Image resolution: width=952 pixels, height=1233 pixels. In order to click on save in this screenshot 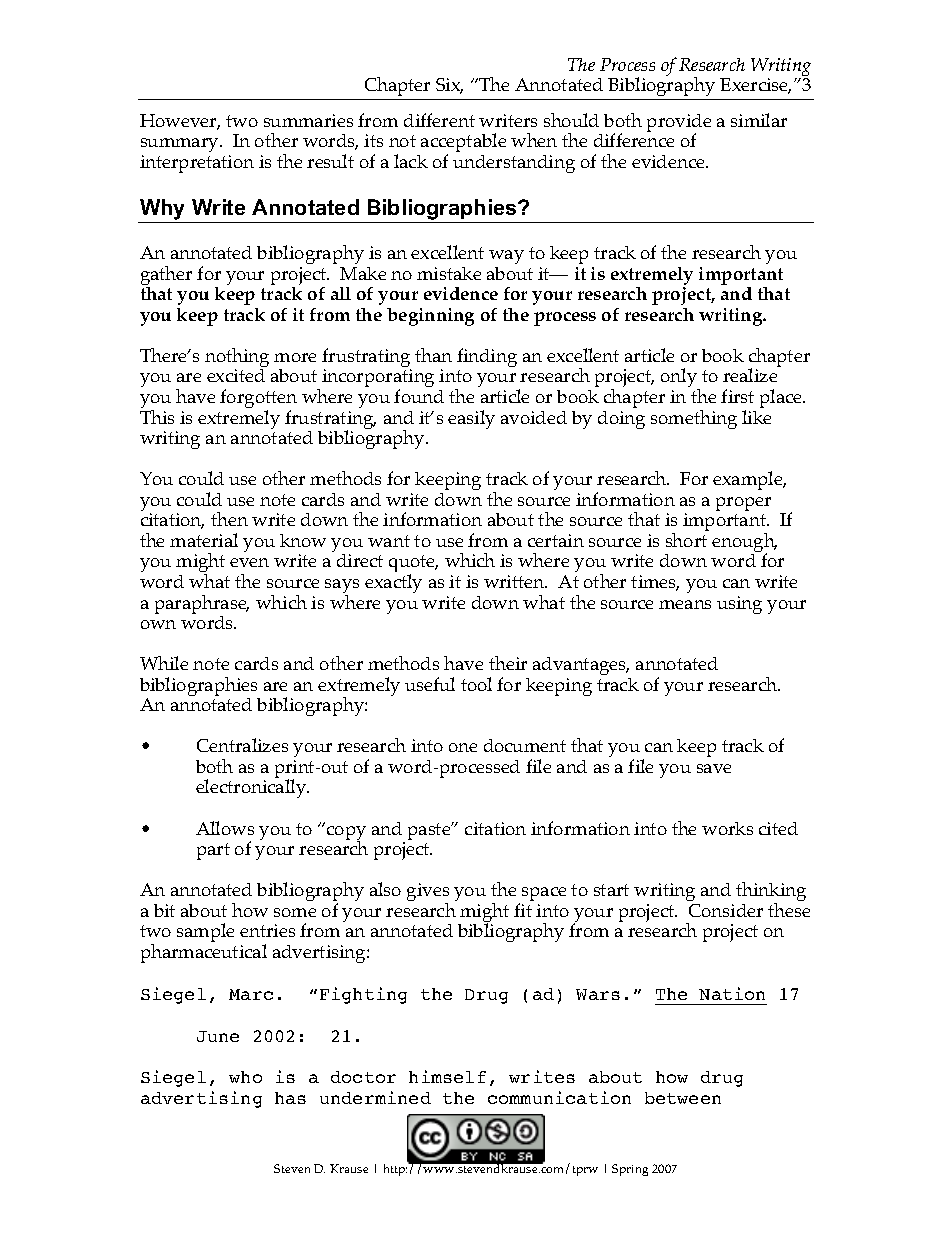, I will do `click(714, 768)`.
